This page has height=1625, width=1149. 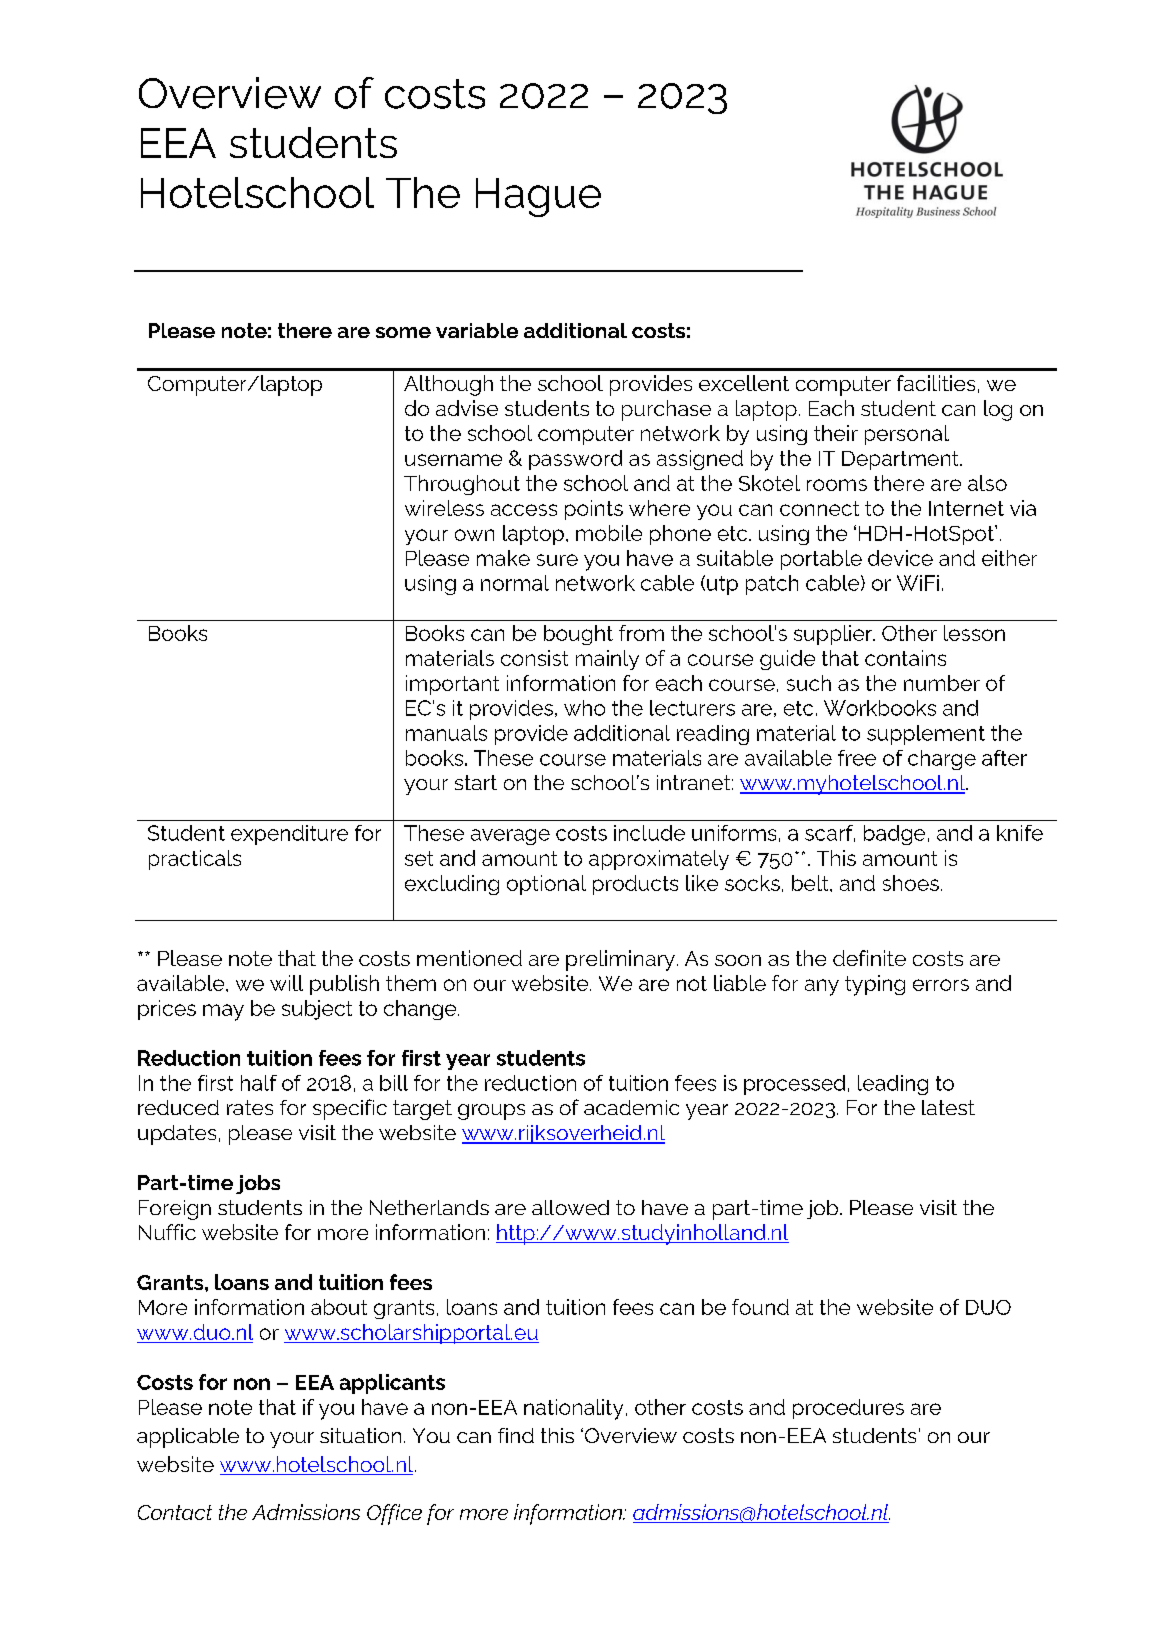 I want to click on situation, so click(x=360, y=1435).
